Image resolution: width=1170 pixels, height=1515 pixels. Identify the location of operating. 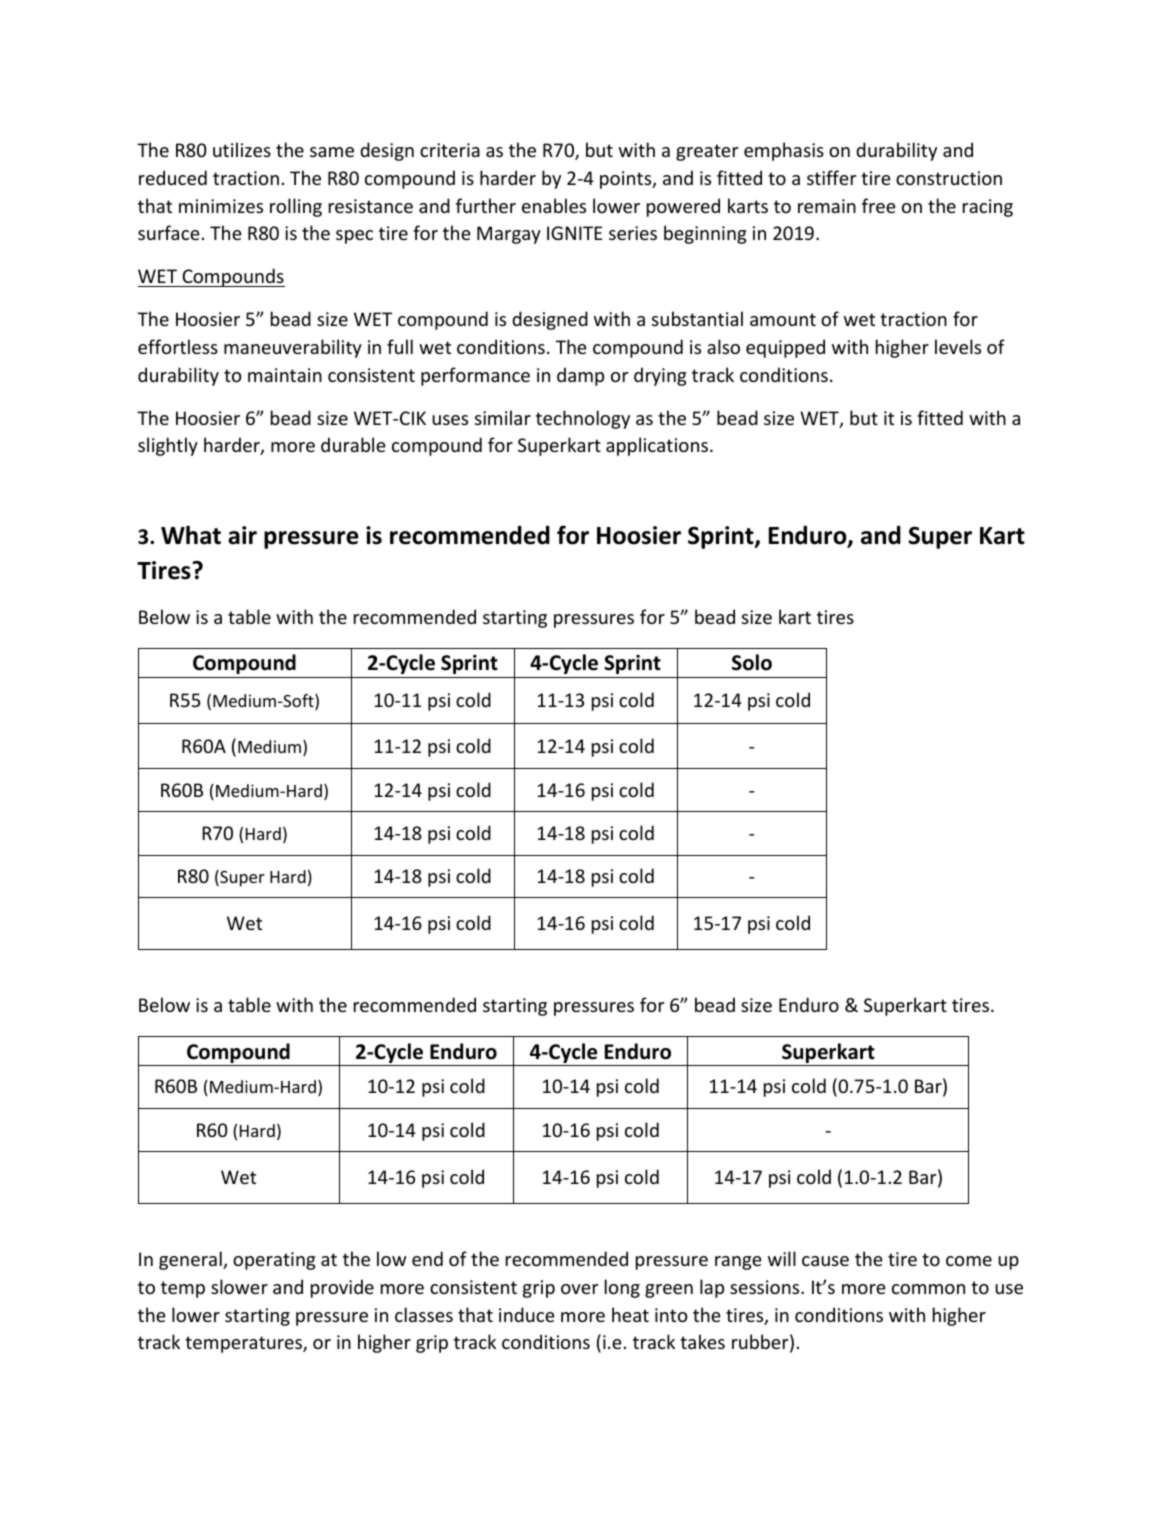
(274, 1261).
